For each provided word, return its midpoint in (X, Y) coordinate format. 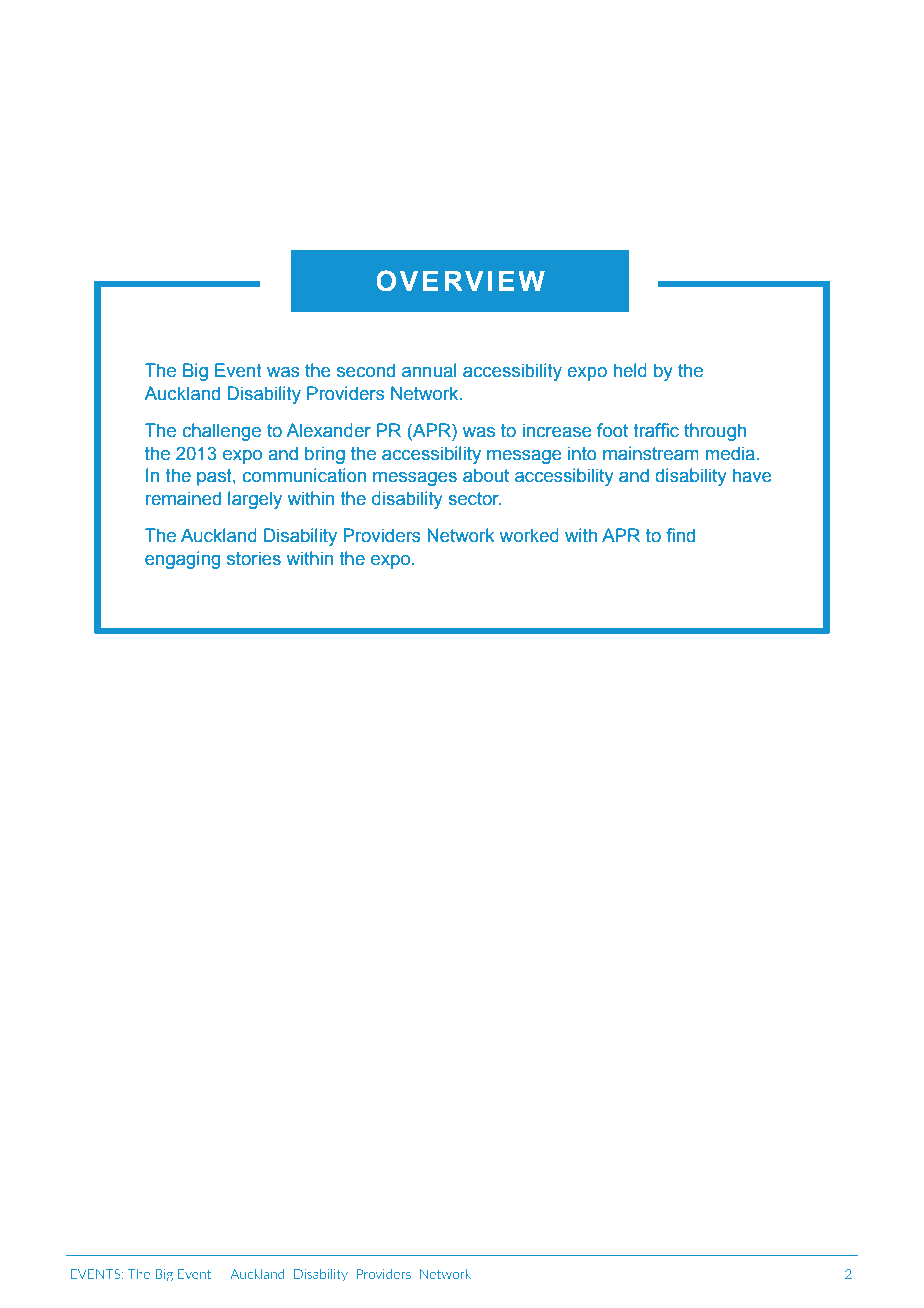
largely (255, 500)
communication (304, 475)
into (582, 453)
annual (429, 370)
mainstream (651, 453)
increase (557, 430)
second (366, 370)
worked (529, 535)
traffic (656, 430)
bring (325, 455)
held (630, 370)
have (752, 475)
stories (254, 558)
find (680, 535)
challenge (221, 432)
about (486, 475)
